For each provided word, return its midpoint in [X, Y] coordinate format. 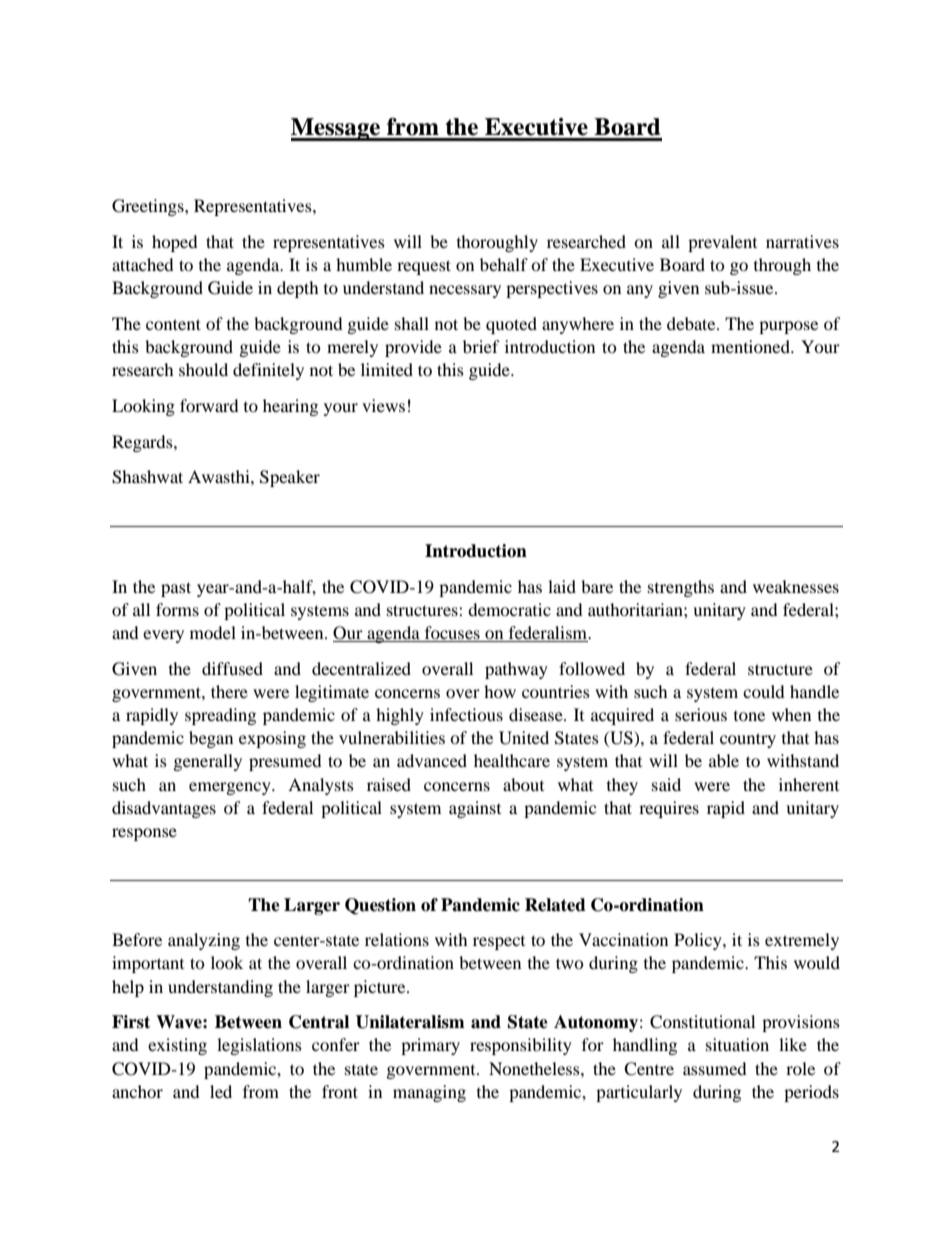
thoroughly [497, 243]
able [724, 760]
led [221, 1091]
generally [208, 762]
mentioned [751, 346]
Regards [143, 443]
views [383, 405]
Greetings [149, 207]
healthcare [512, 760]
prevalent [722, 243]
